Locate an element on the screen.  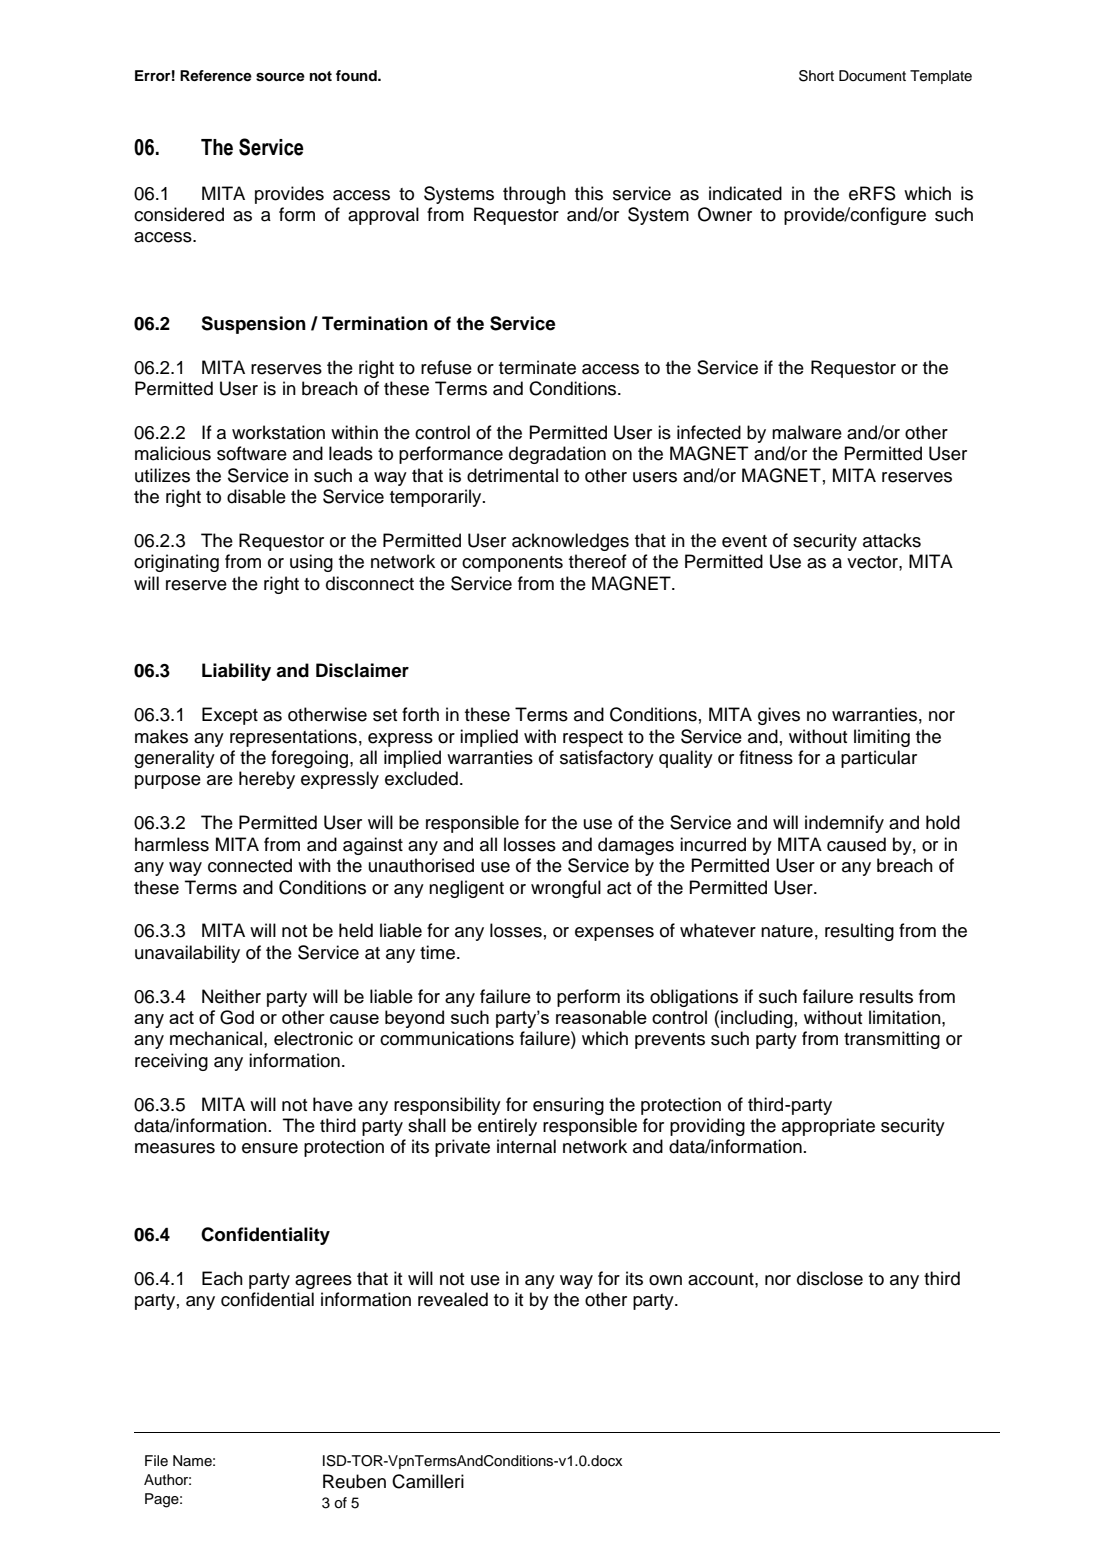
terminate is located at coordinates (537, 367).
